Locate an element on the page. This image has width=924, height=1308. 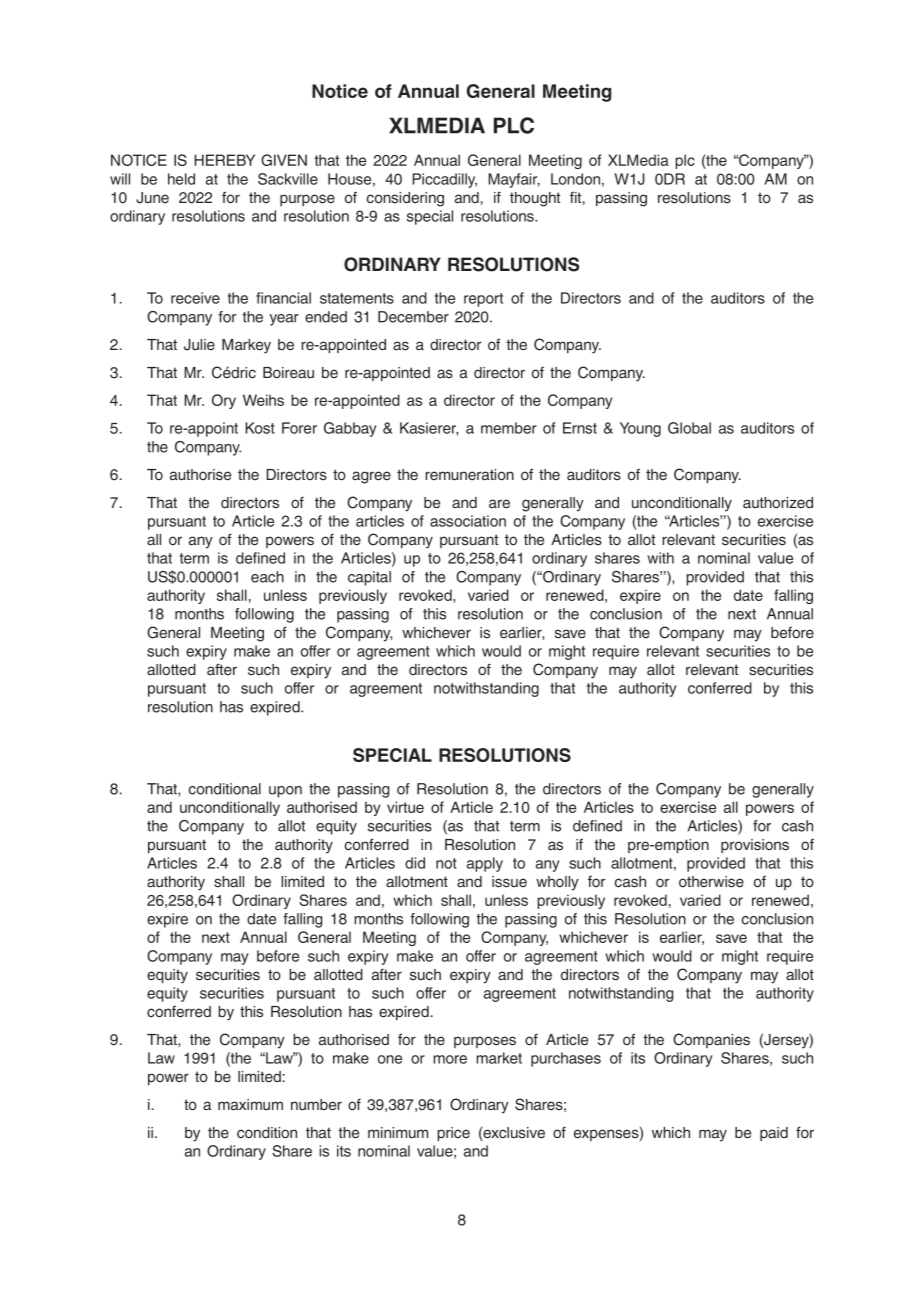
member is located at coordinates (509, 428).
